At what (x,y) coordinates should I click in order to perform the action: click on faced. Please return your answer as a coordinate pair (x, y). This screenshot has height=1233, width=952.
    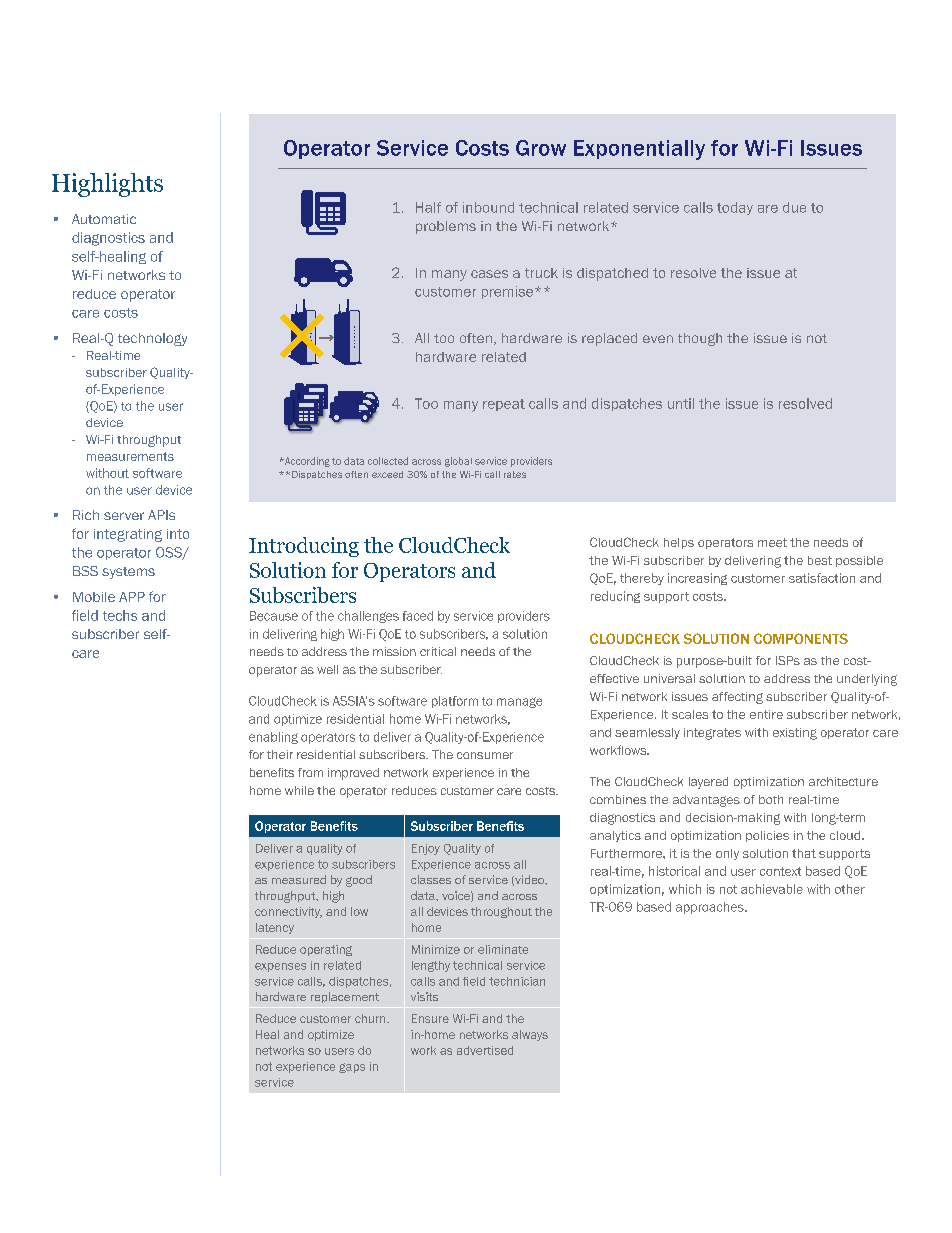
    Looking at the image, I should click on (418, 616).
